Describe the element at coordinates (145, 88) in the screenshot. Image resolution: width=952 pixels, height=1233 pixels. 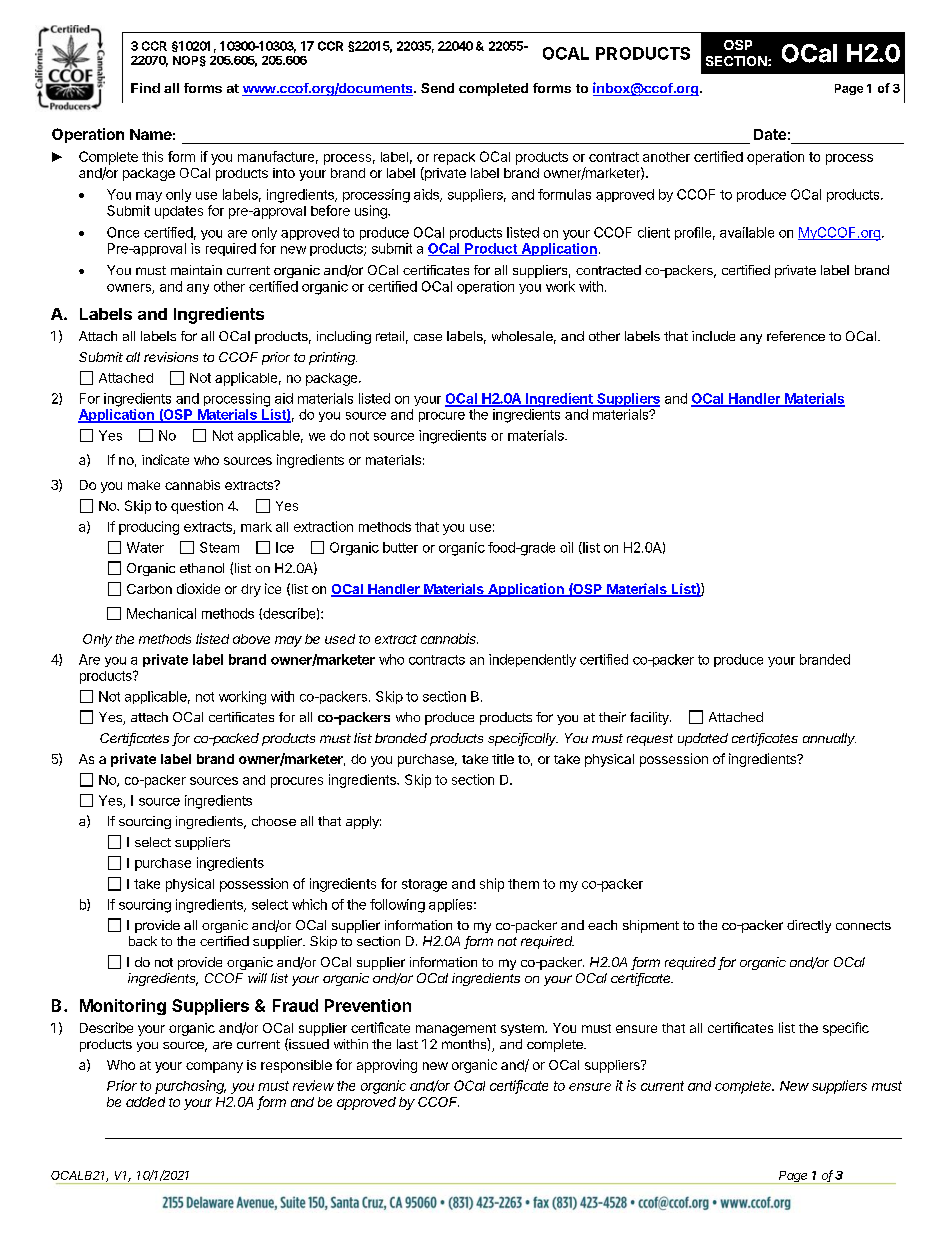
I see `Find` at that location.
